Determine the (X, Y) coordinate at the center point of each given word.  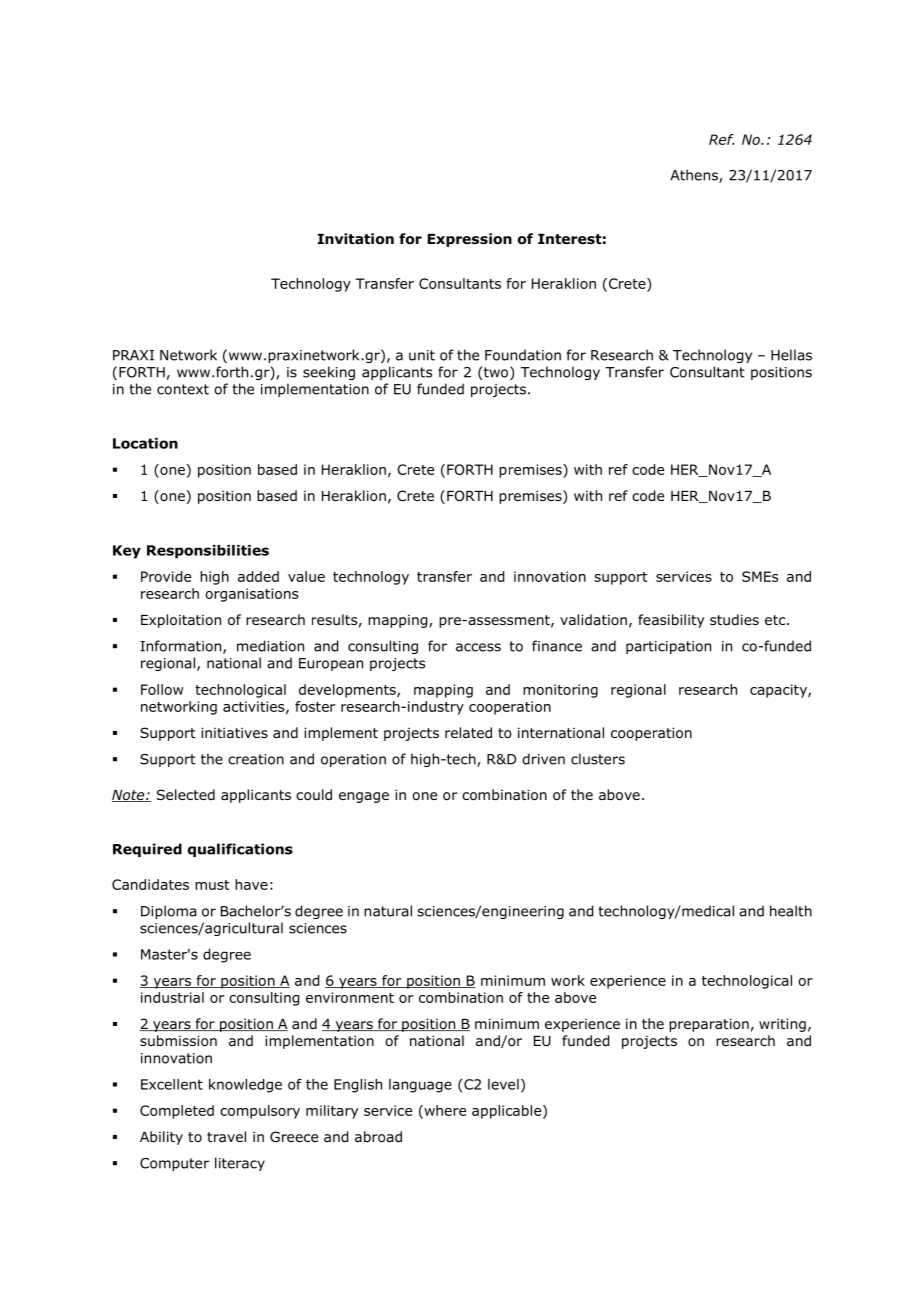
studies (734, 619)
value (306, 576)
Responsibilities (208, 552)
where (444, 1111)
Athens (695, 176)
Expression (469, 240)
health (791, 911)
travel (226, 1136)
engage (364, 797)
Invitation (356, 239)
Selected (186, 794)
